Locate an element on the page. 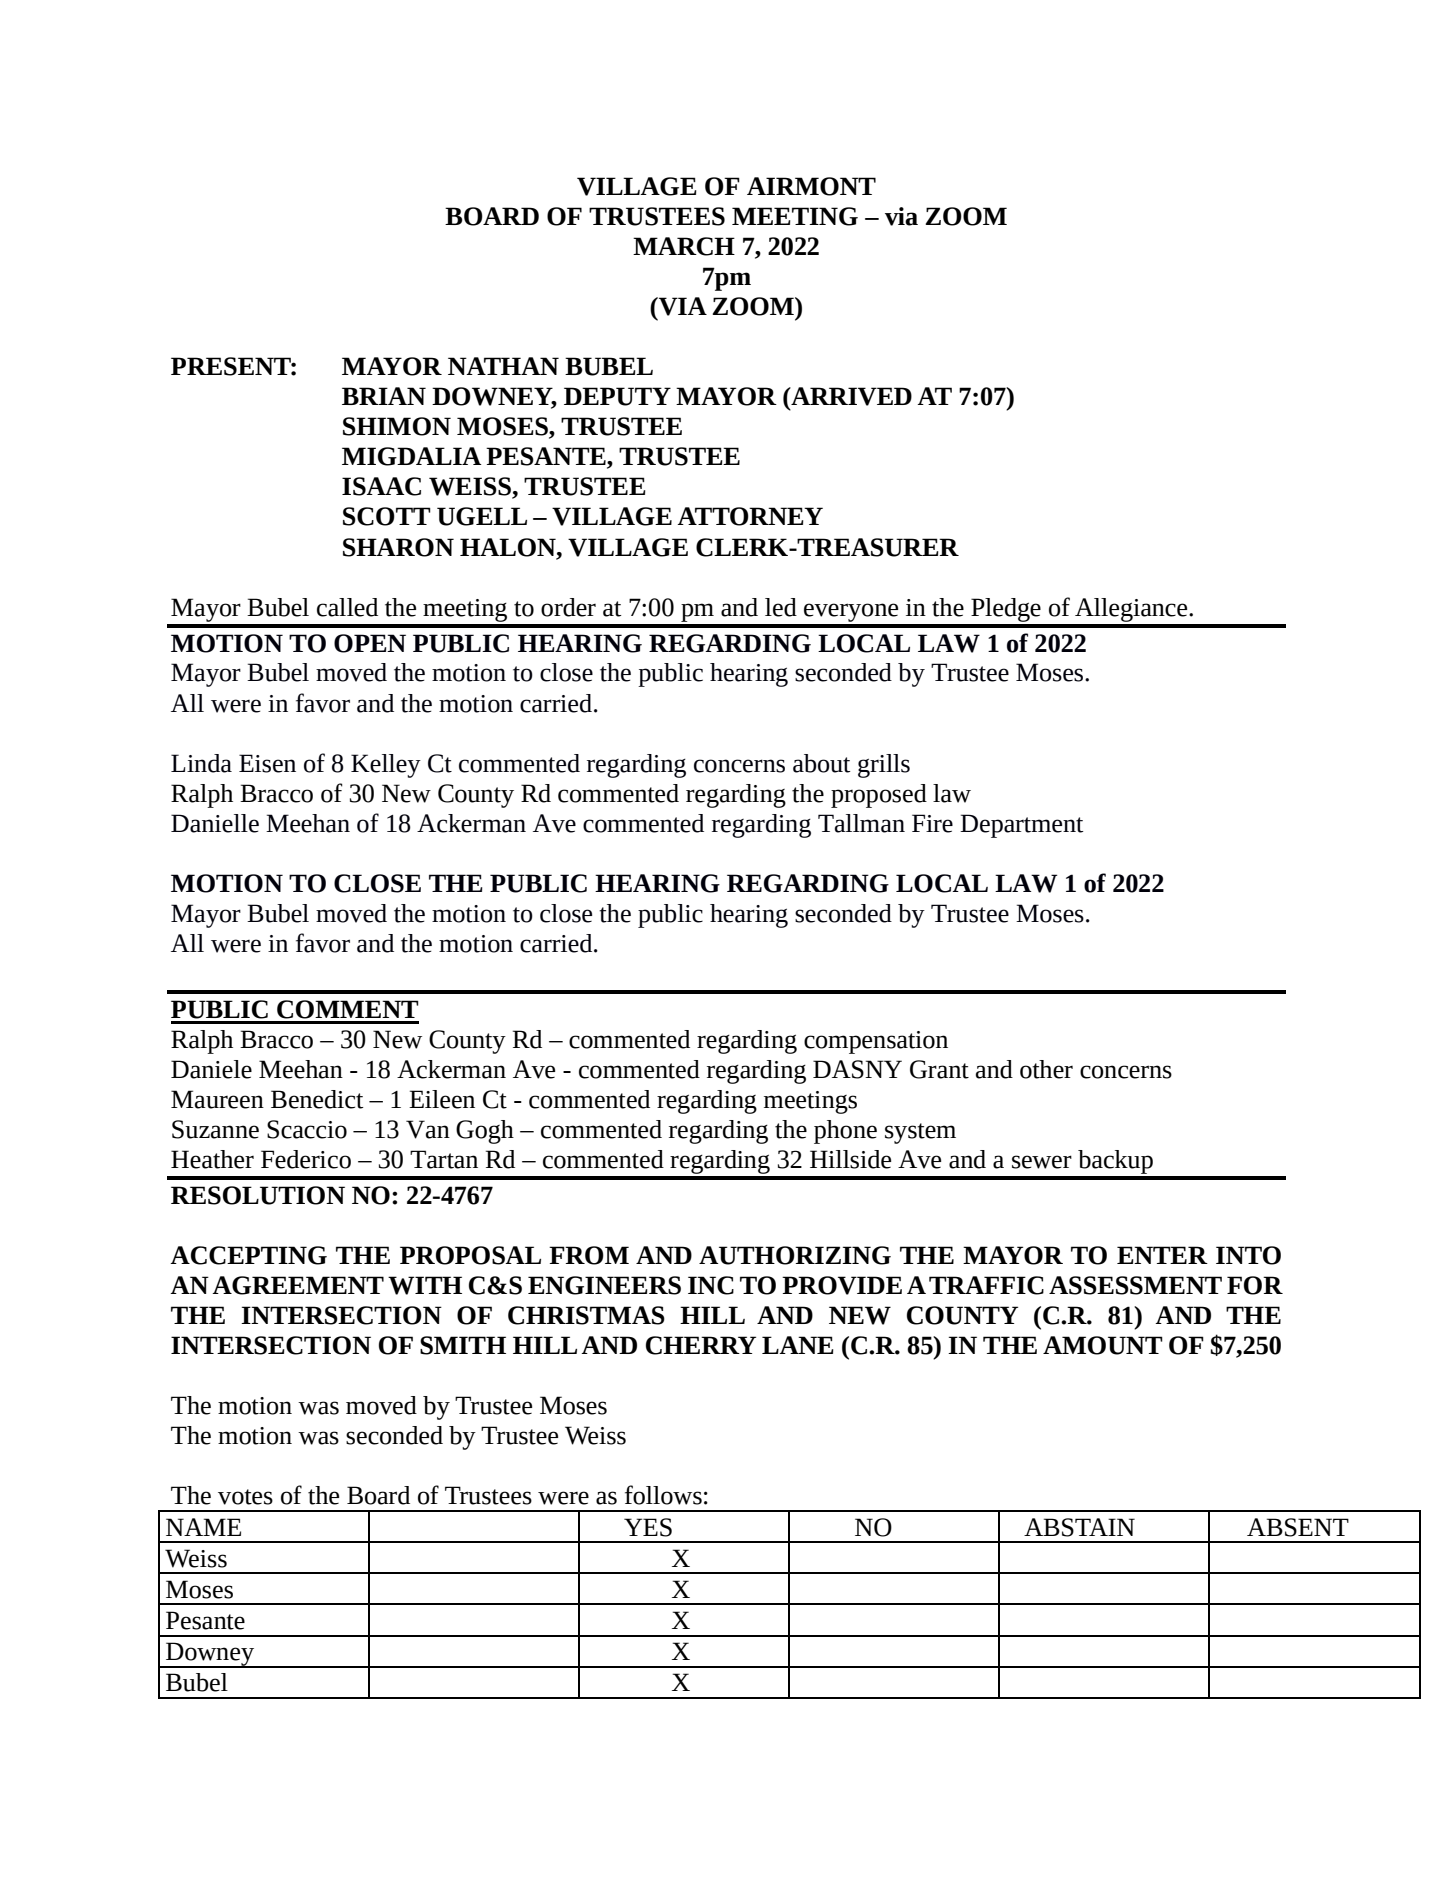 The width and height of the document is (1453, 1880). other is located at coordinates (1046, 1069).
